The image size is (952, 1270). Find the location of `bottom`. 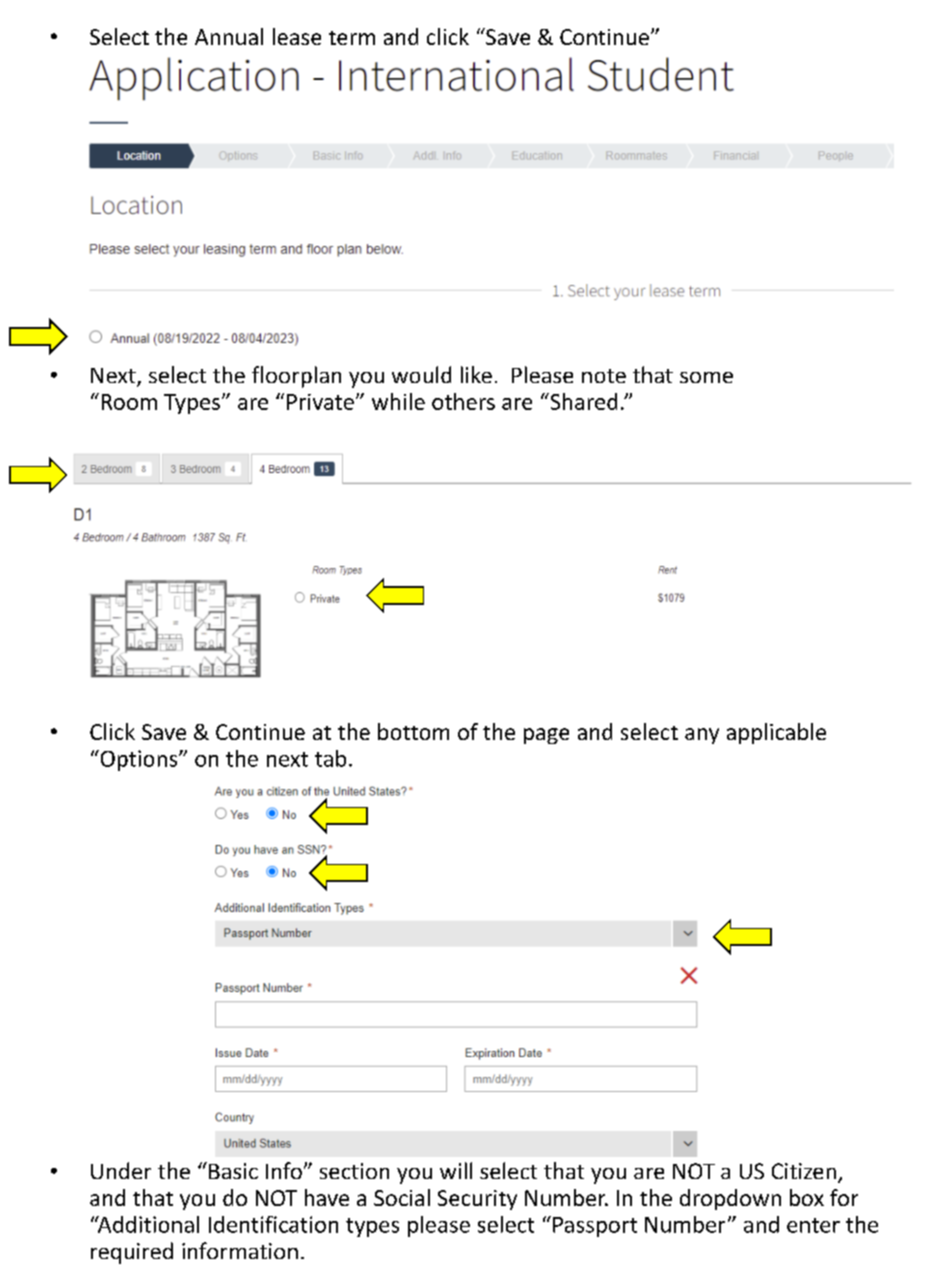

bottom is located at coordinates (413, 731).
